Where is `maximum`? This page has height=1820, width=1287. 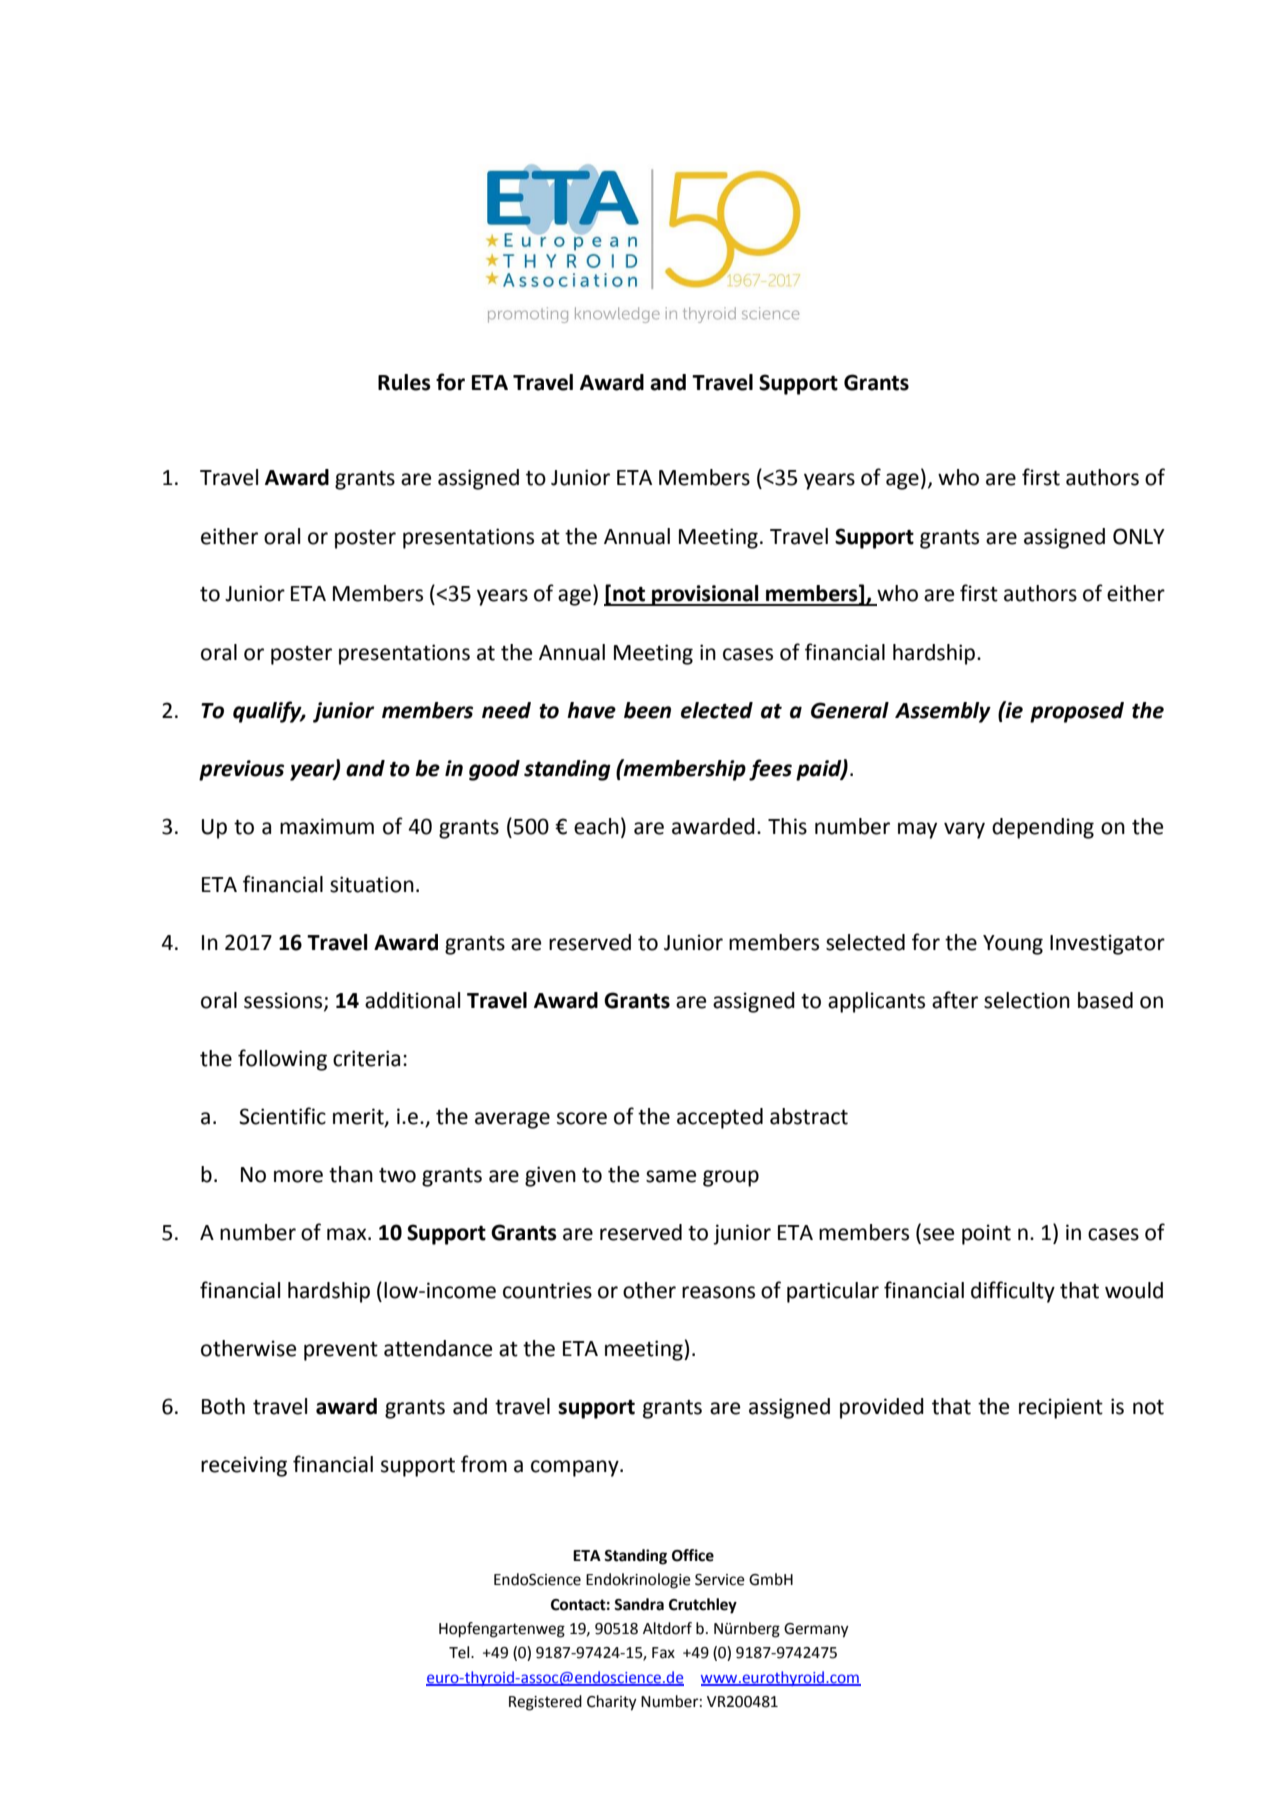
maximum is located at coordinates (327, 826).
